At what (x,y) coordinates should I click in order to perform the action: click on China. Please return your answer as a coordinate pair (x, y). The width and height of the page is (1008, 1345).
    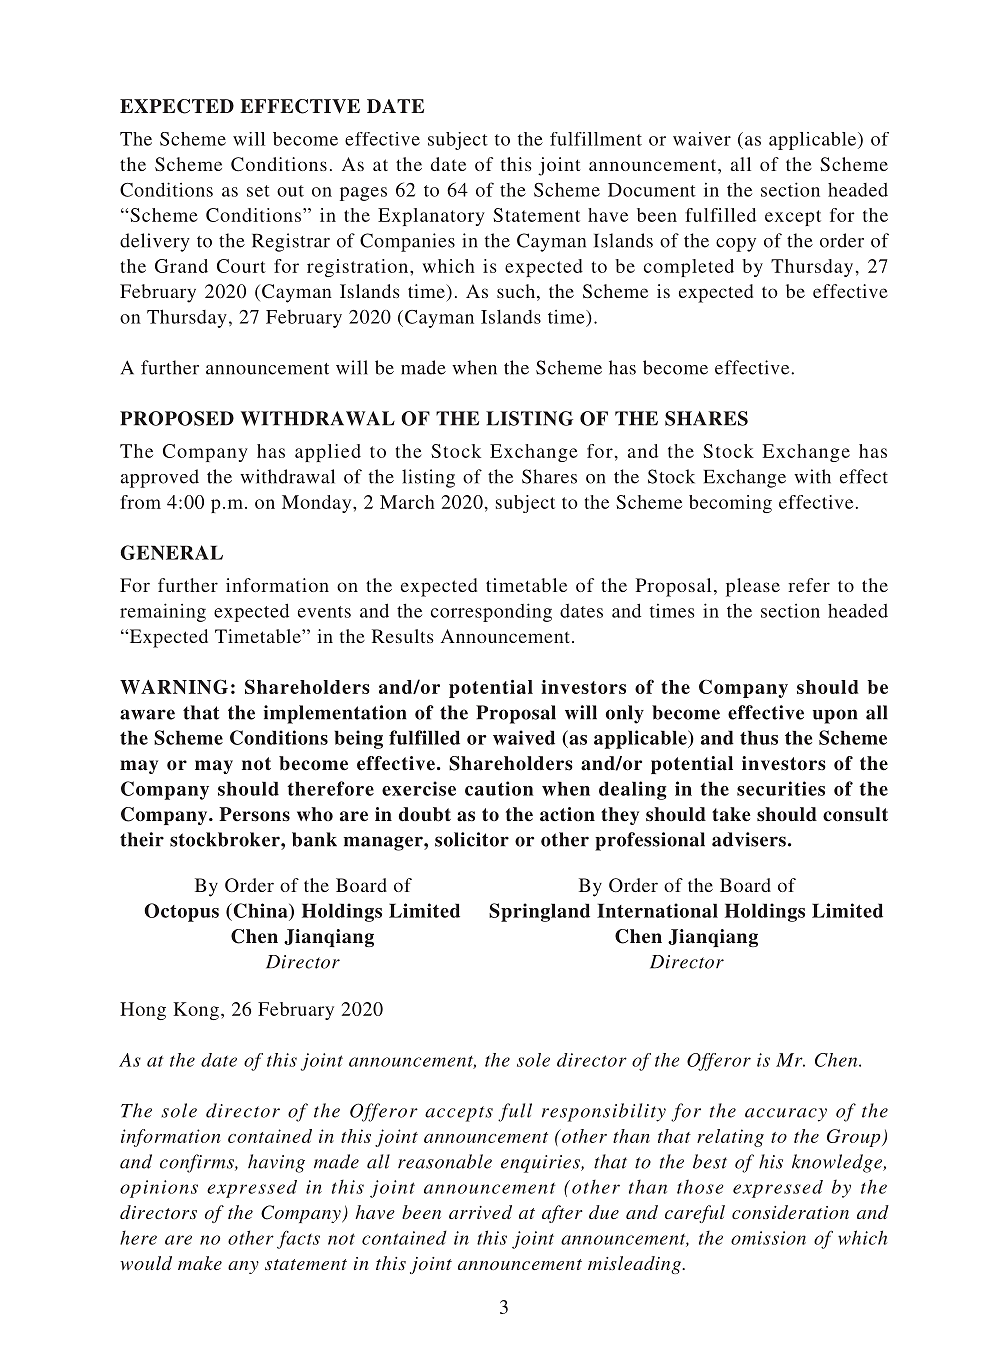
    Looking at the image, I should click on (260, 910).
